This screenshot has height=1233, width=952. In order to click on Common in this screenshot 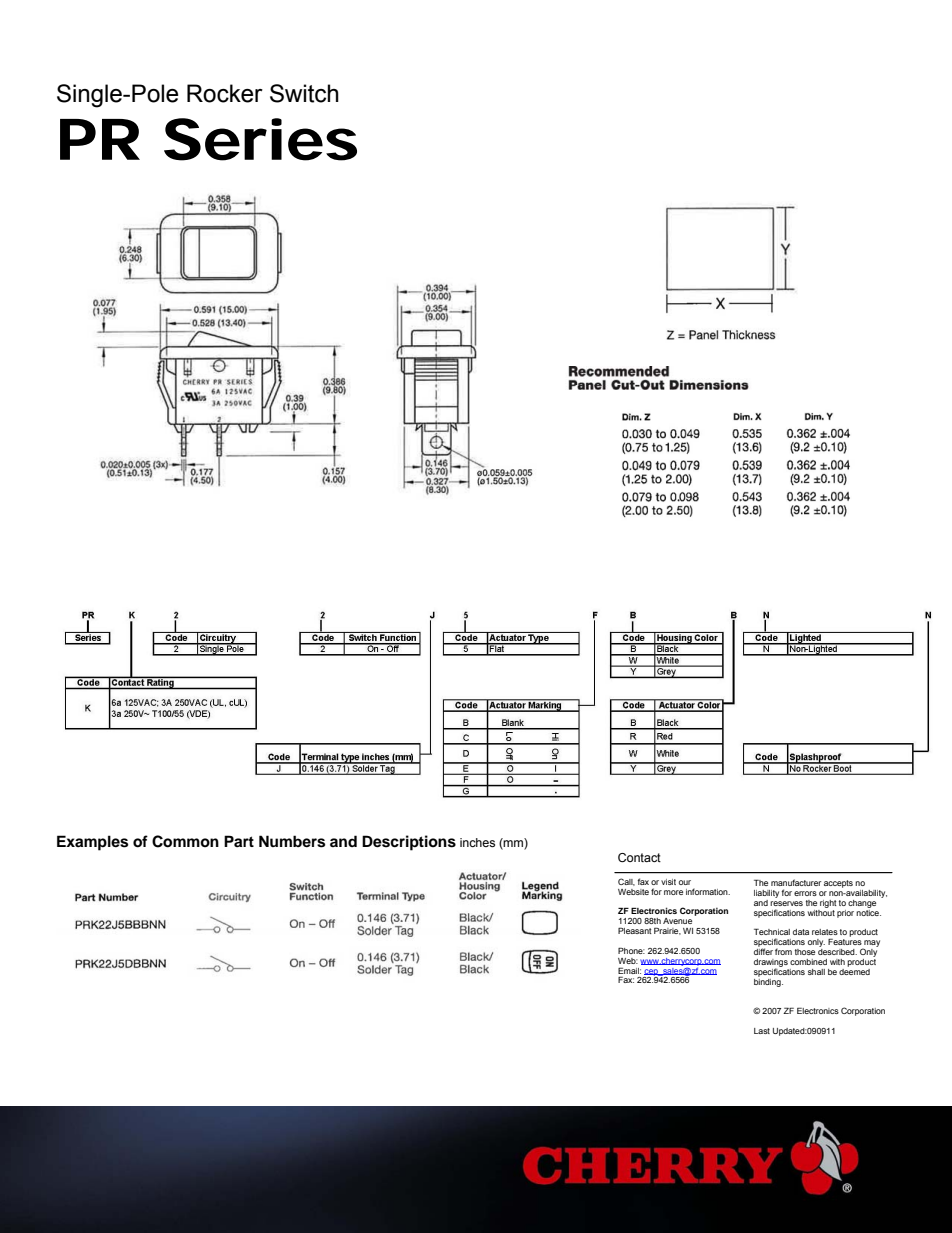, I will do `click(185, 841)`.
